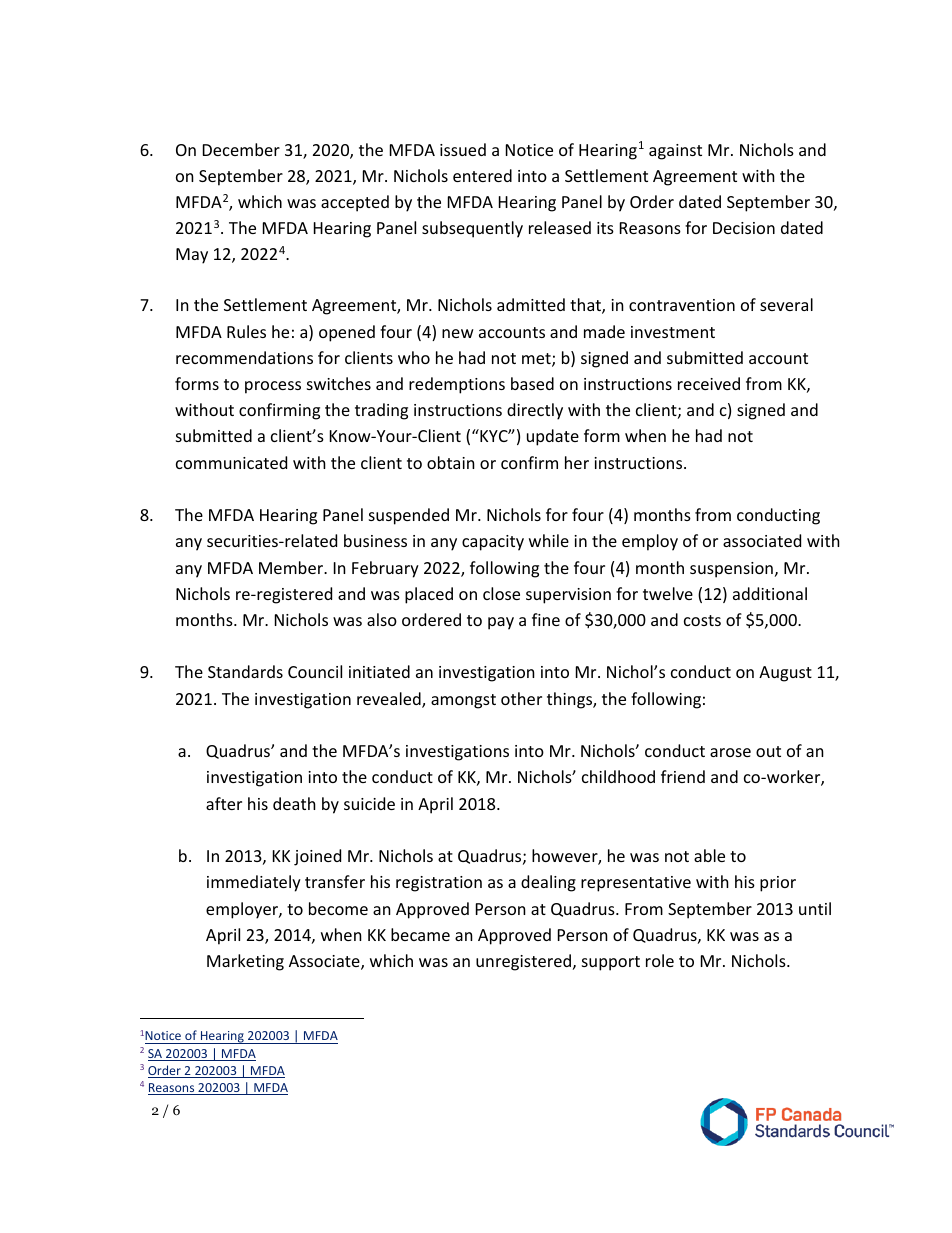  Describe the element at coordinates (231, 462) in the image. I see `communicated` at that location.
